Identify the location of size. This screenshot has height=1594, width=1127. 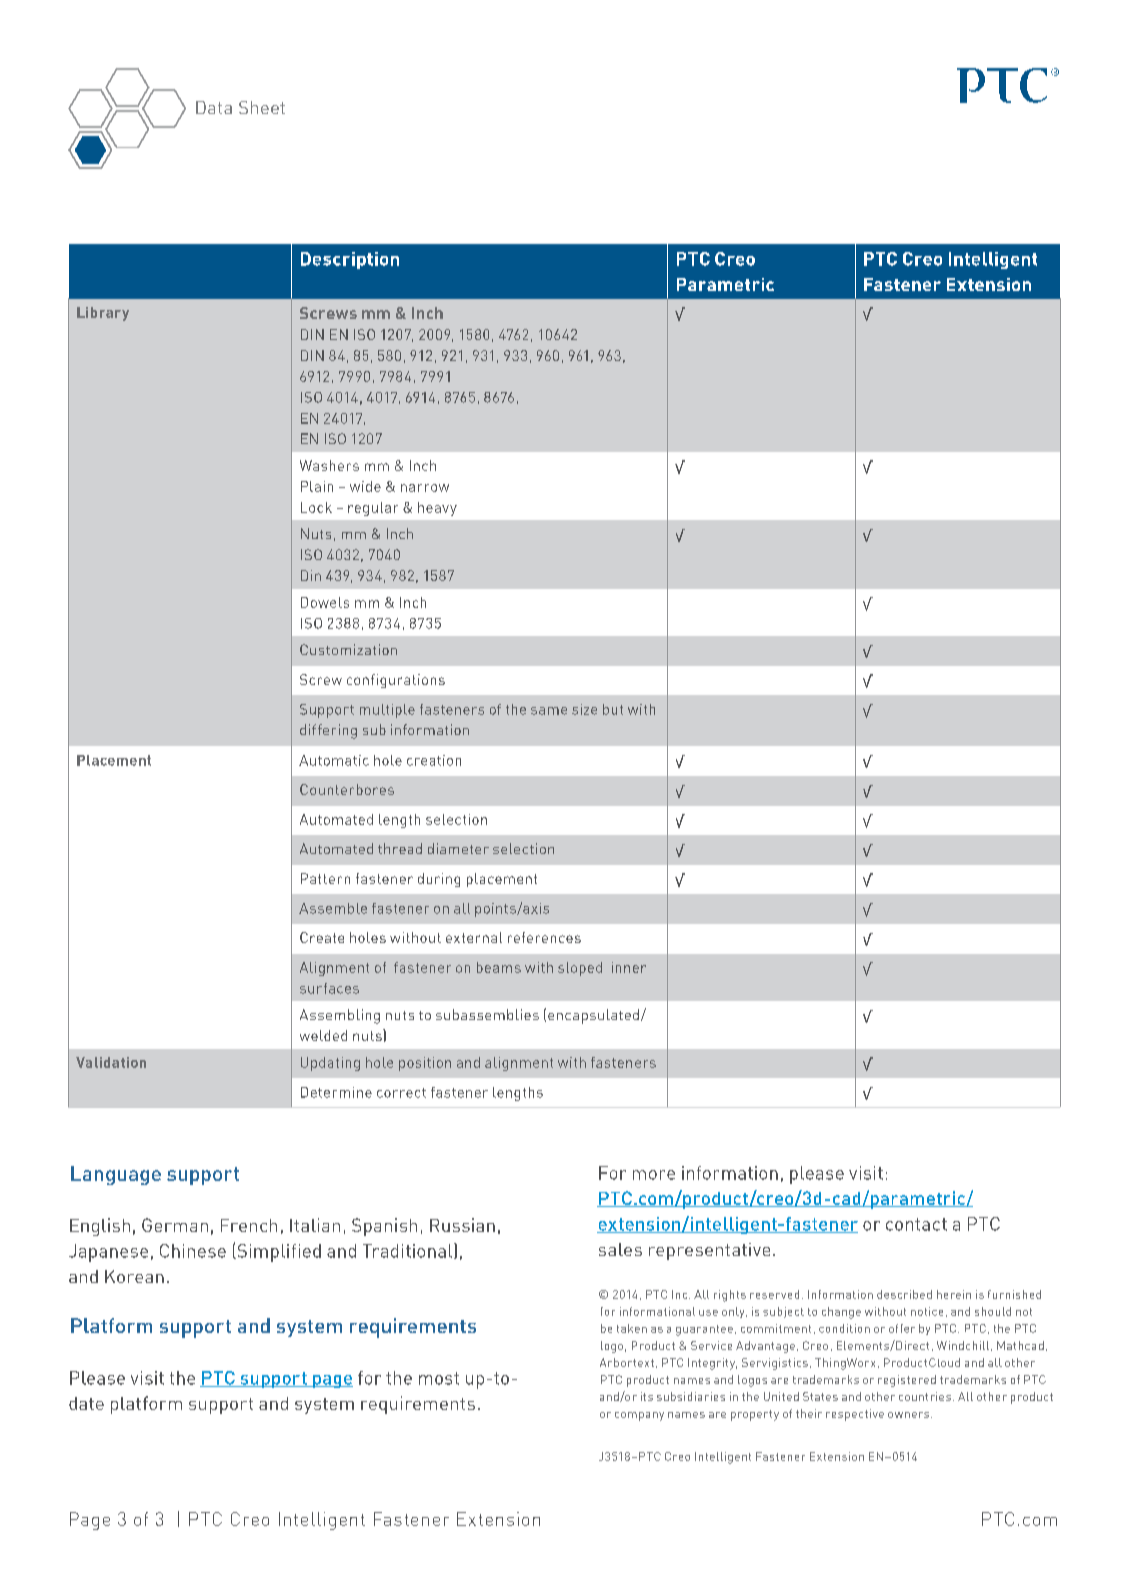
(584, 709).
